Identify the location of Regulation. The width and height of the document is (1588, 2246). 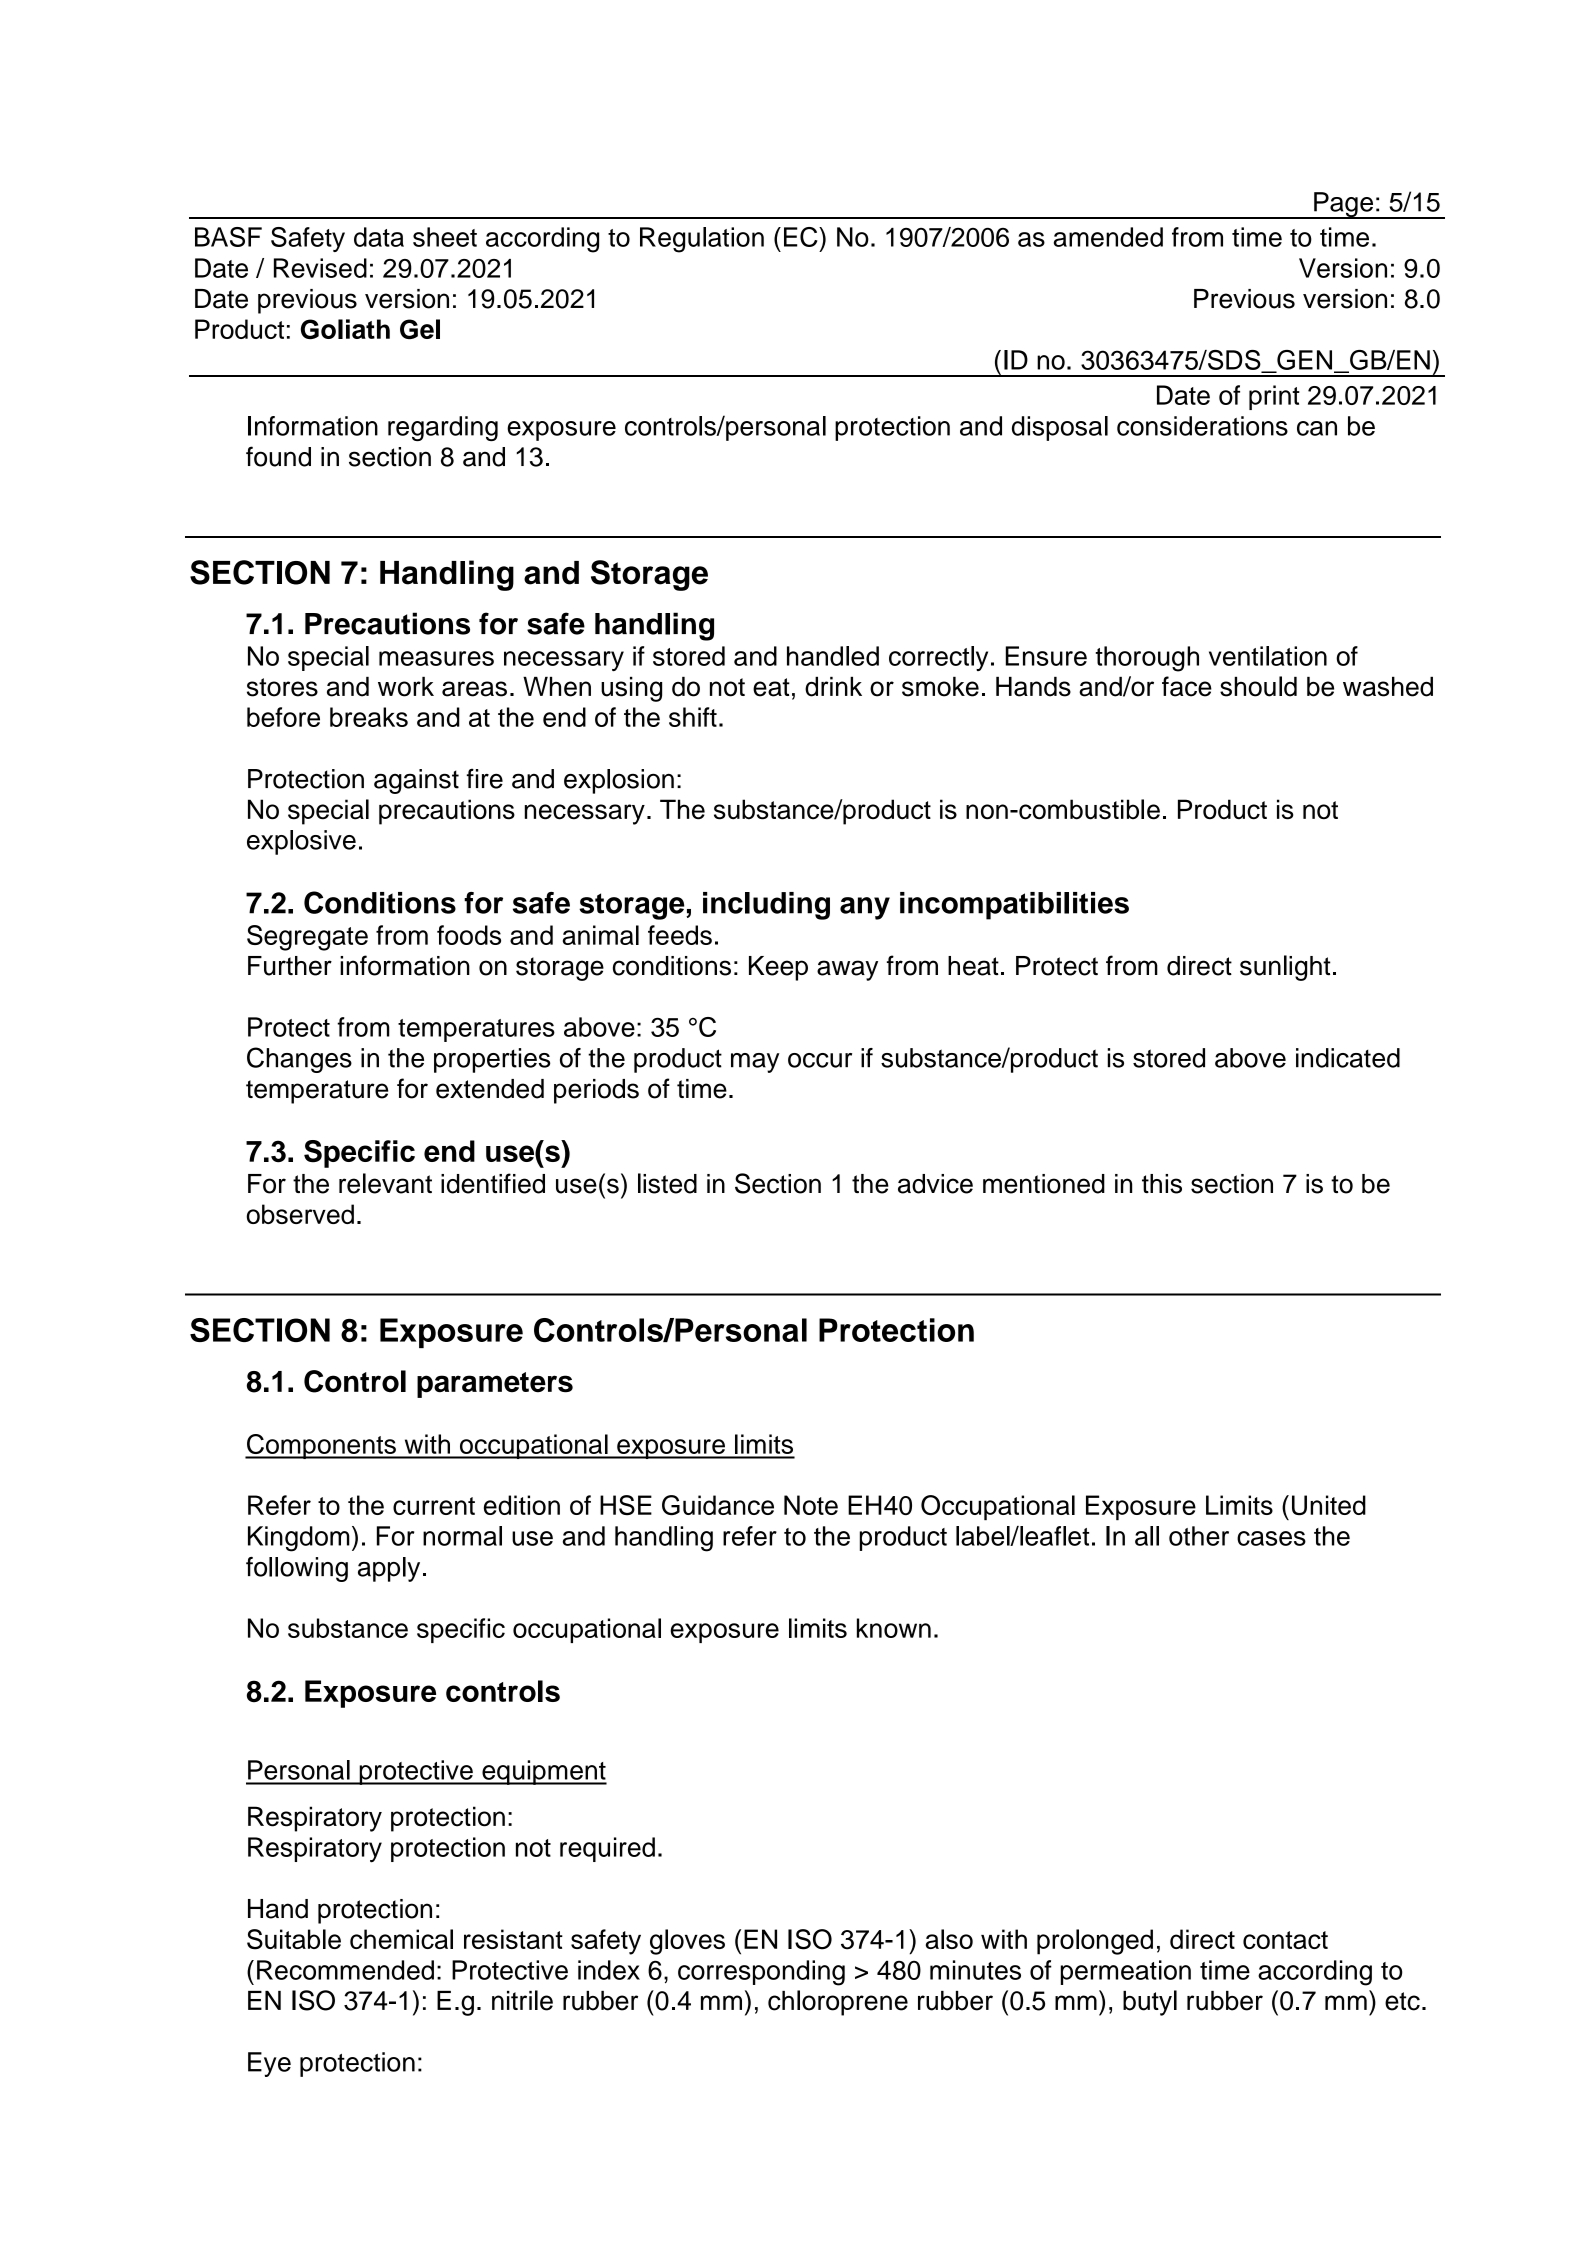
(702, 240).
